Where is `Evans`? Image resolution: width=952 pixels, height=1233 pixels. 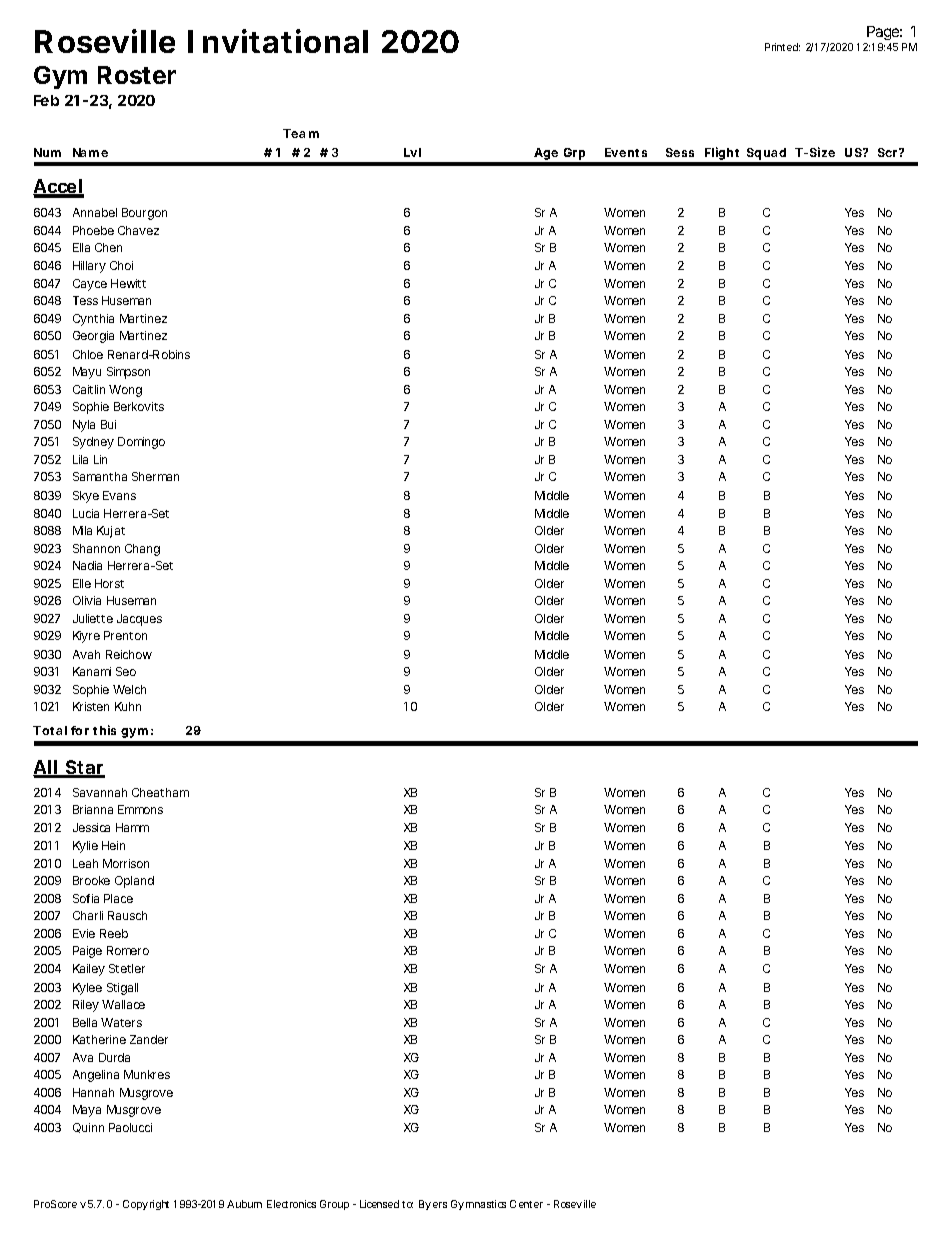 Evans is located at coordinates (119, 495).
